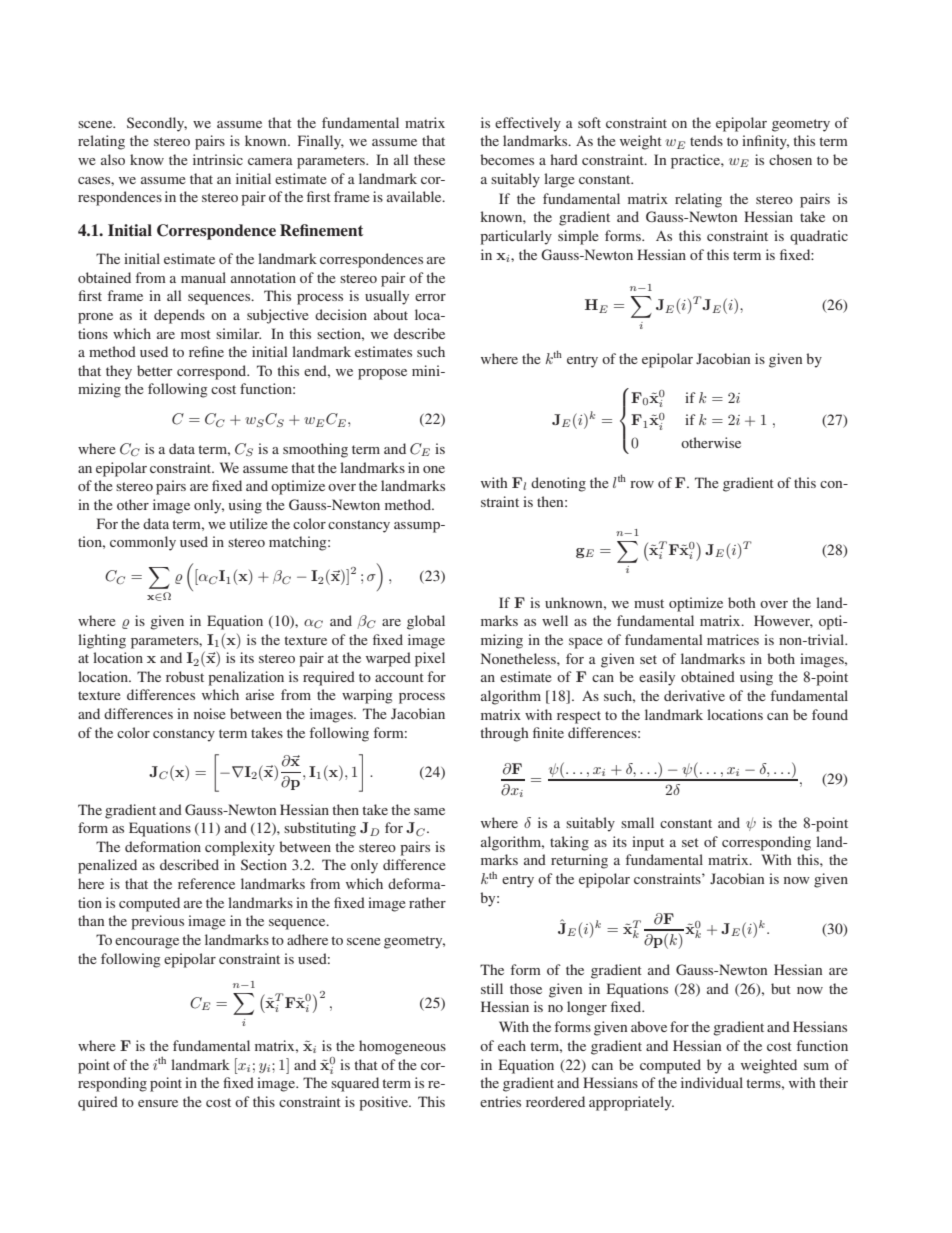 The image size is (952, 1233). What do you see at coordinates (429, 811) in the document?
I see `same` at bounding box center [429, 811].
